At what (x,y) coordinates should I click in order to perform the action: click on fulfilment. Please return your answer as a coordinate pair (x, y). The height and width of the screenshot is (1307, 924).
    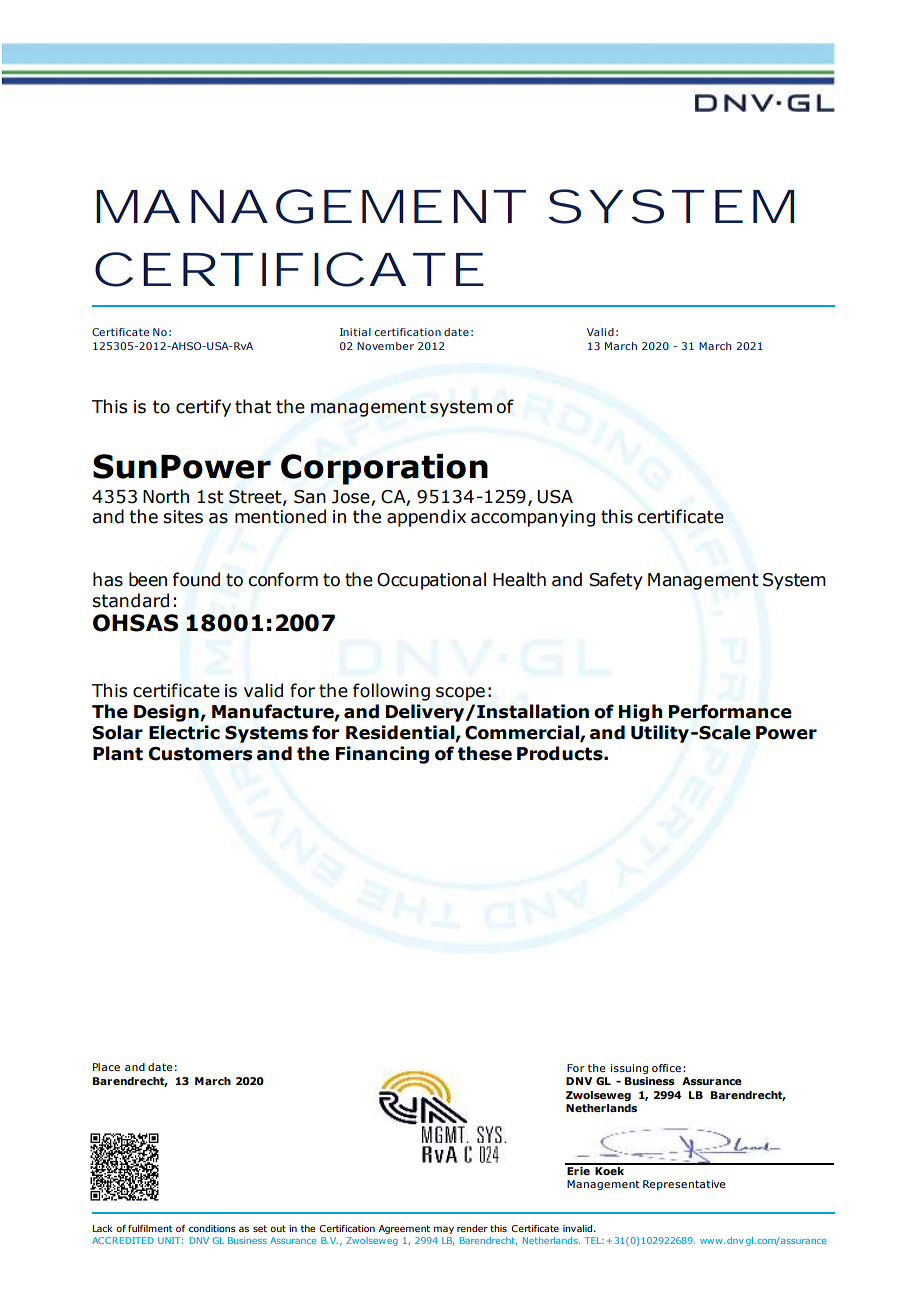
    Looking at the image, I should click on (150, 1228).
